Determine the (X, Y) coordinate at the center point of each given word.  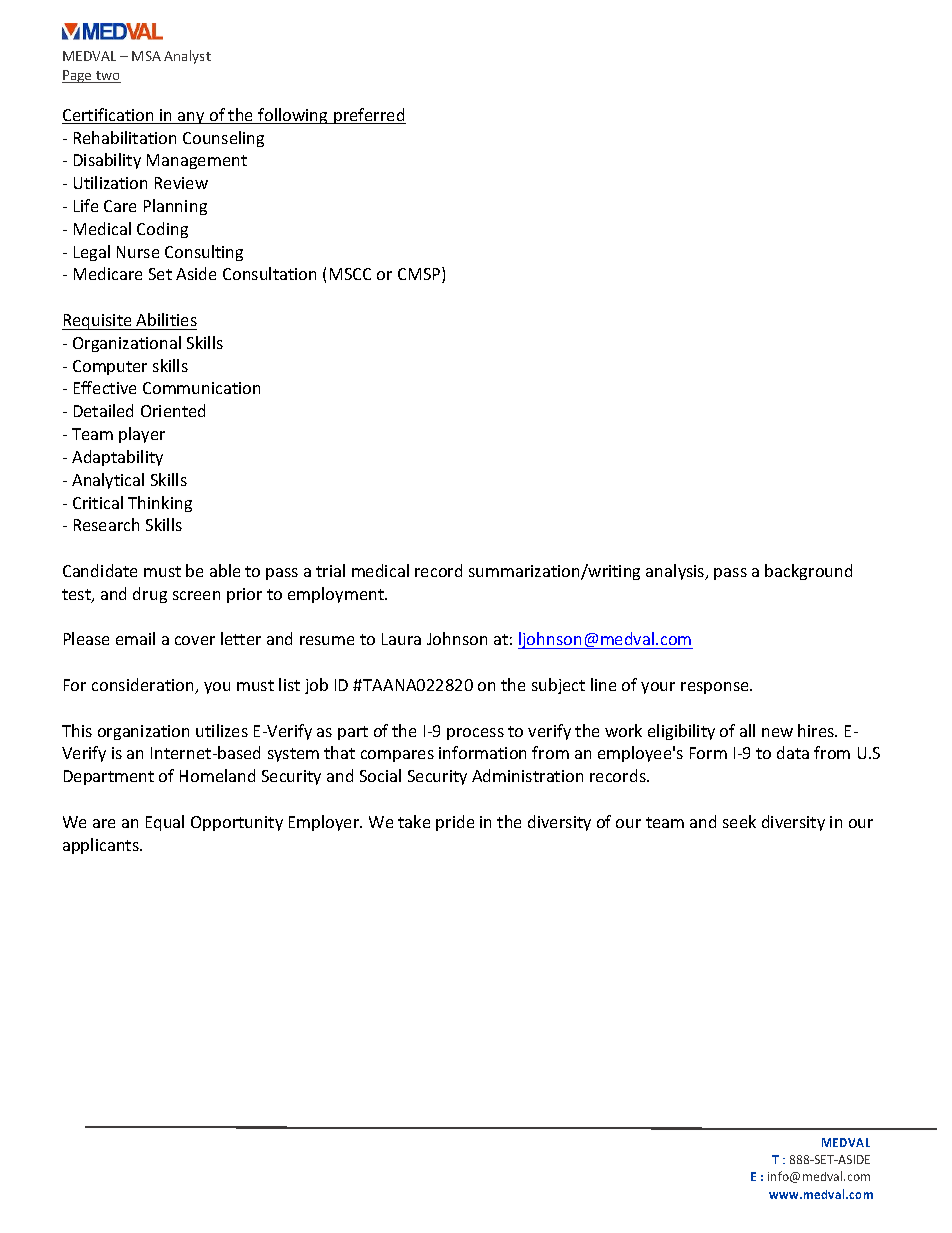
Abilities (166, 319)
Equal (165, 823)
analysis (676, 572)
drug (150, 595)
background (808, 572)
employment (337, 595)
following (293, 116)
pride (455, 823)
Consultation (269, 273)
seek (739, 821)
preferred (369, 116)
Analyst (187, 57)
